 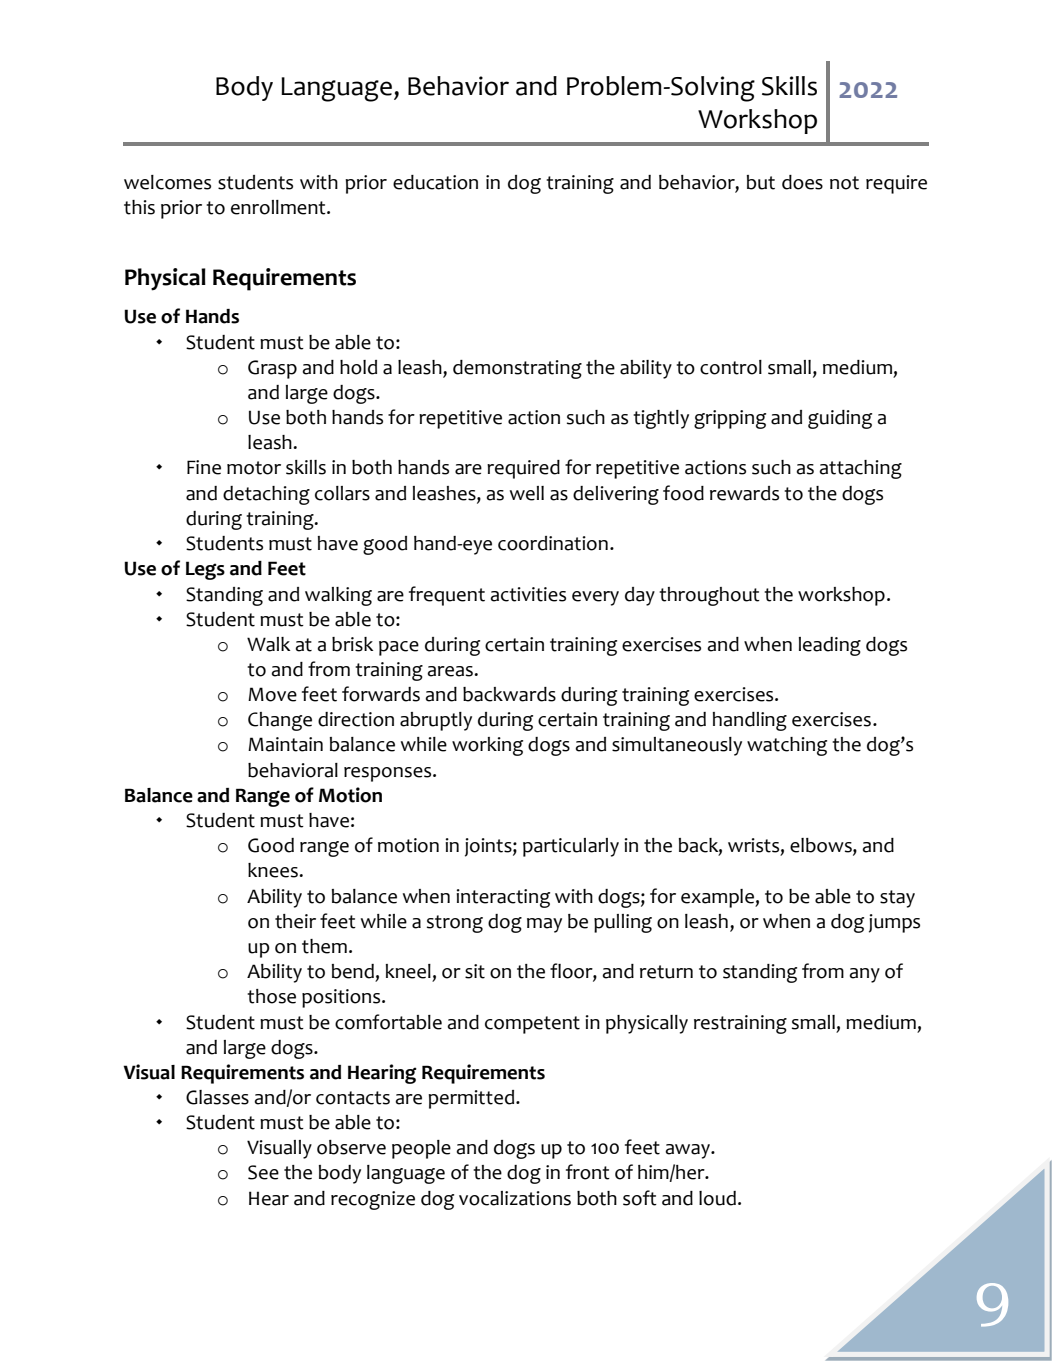 What do you see at coordinates (263, 1172) in the image?
I see `See` at bounding box center [263, 1172].
